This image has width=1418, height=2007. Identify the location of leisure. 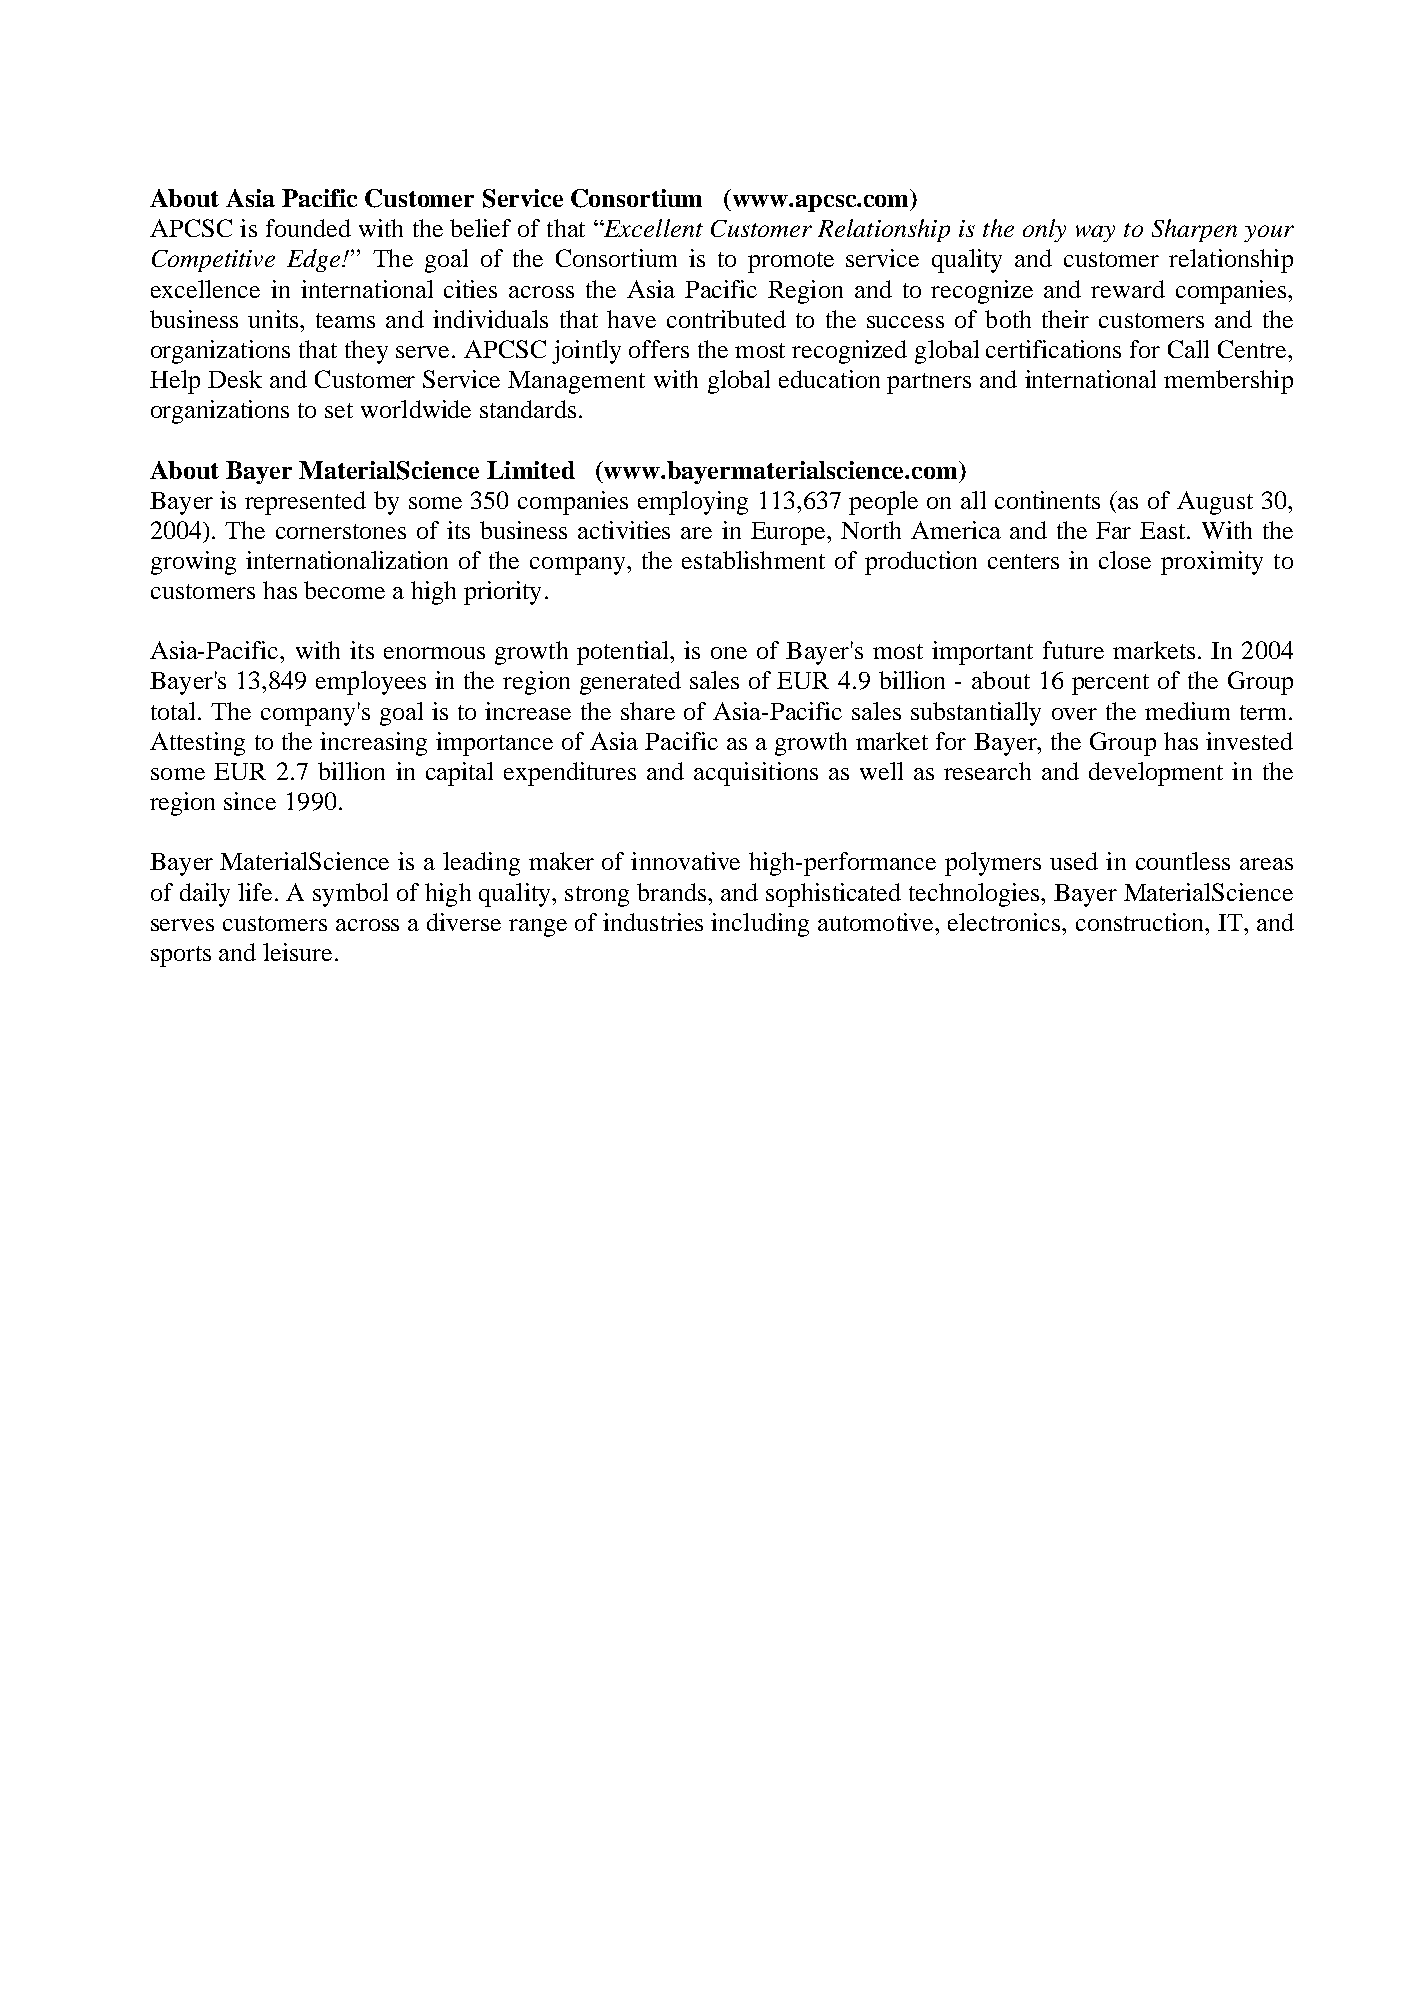
(299, 952).
